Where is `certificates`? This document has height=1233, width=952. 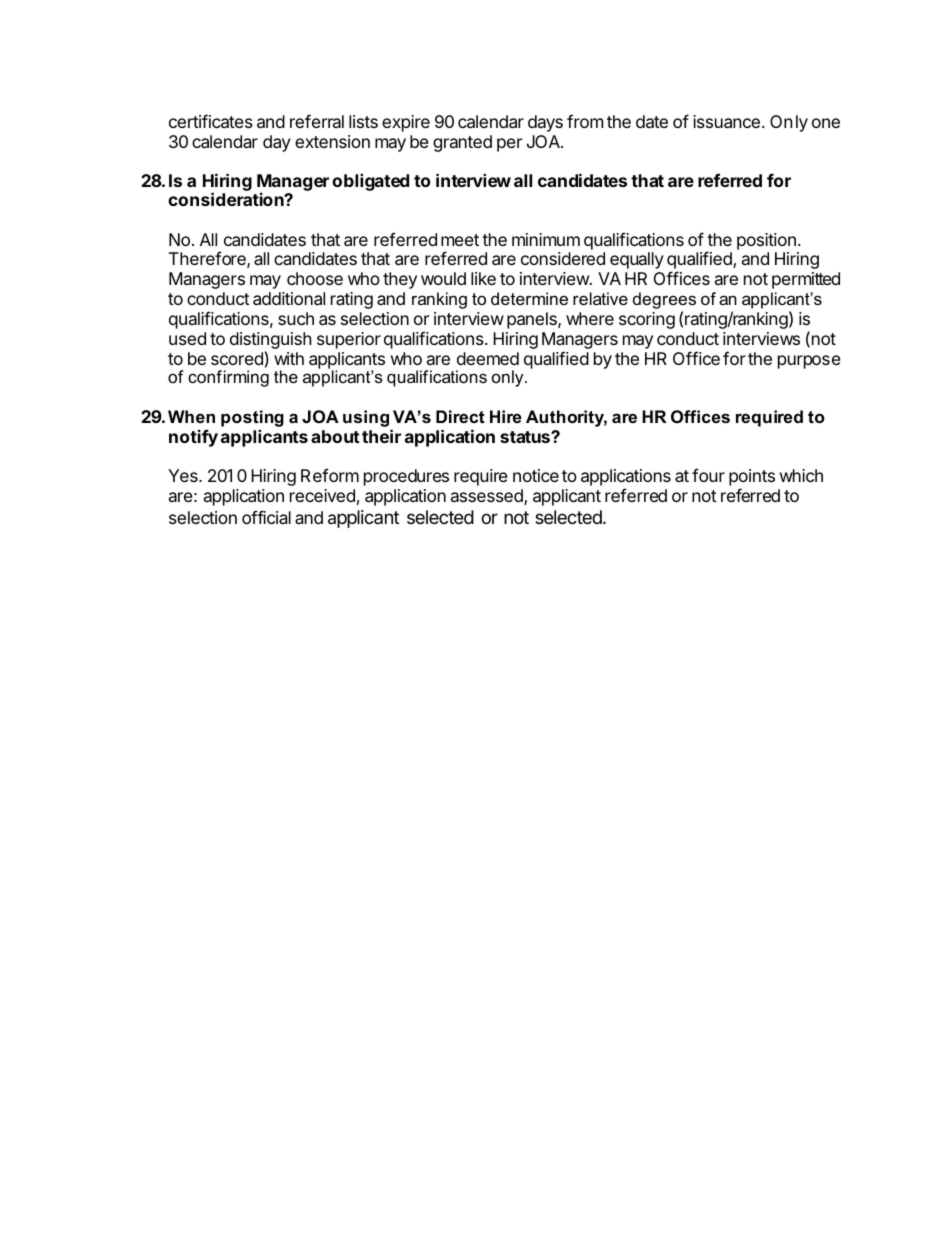 certificates is located at coordinates (211, 121).
